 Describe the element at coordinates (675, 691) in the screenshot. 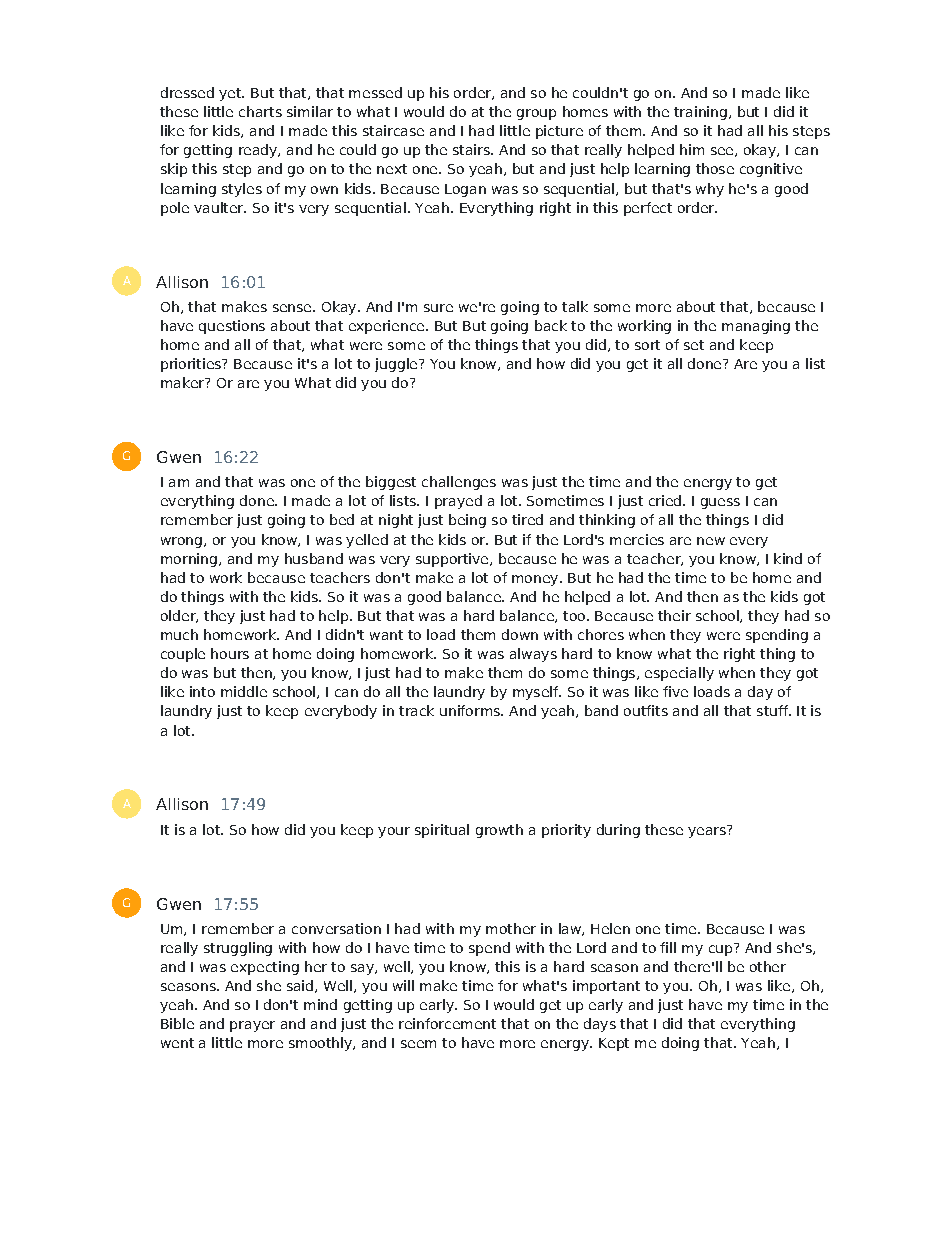

I see `five` at that location.
